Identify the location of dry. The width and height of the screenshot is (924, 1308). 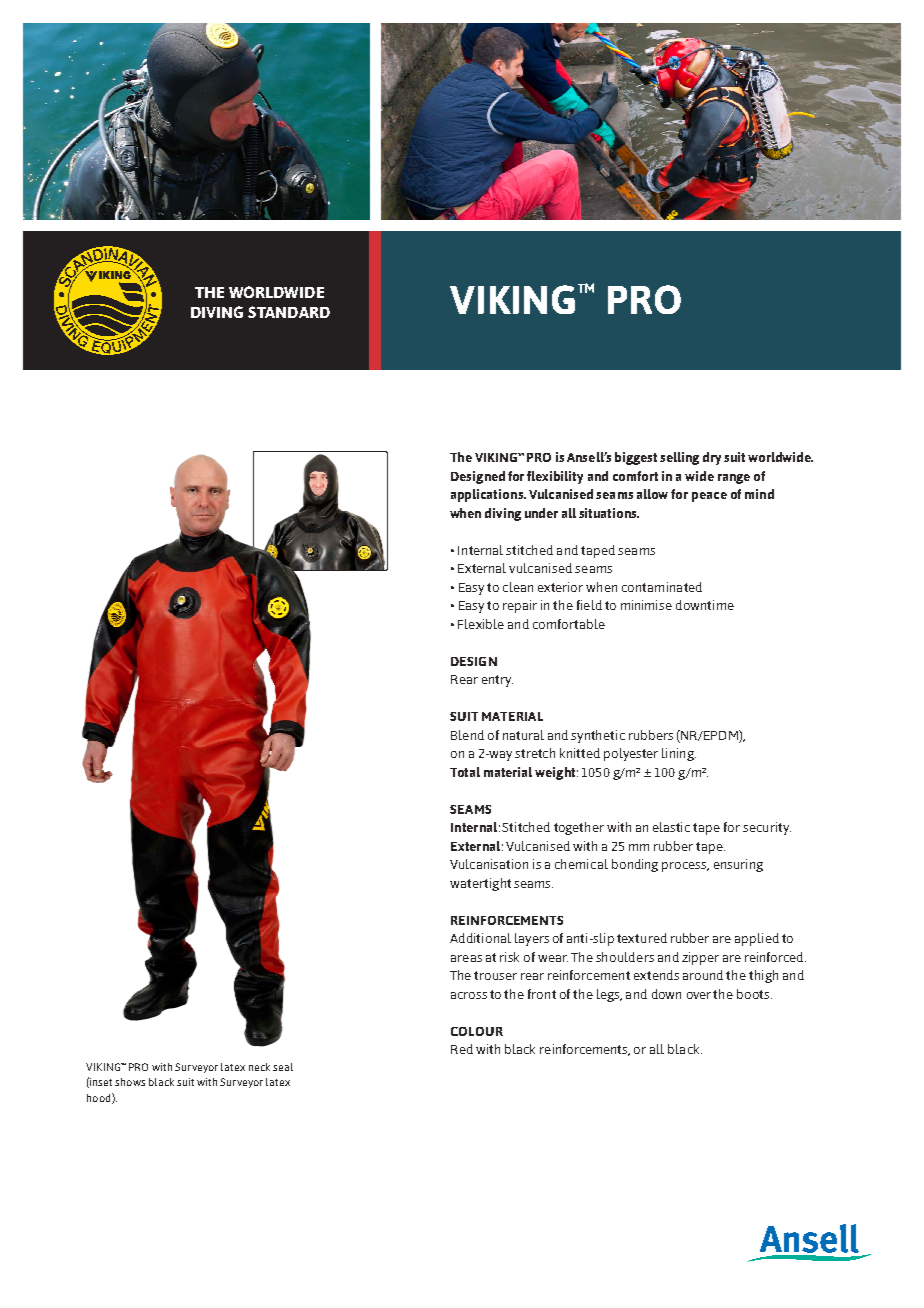
(712, 458).
